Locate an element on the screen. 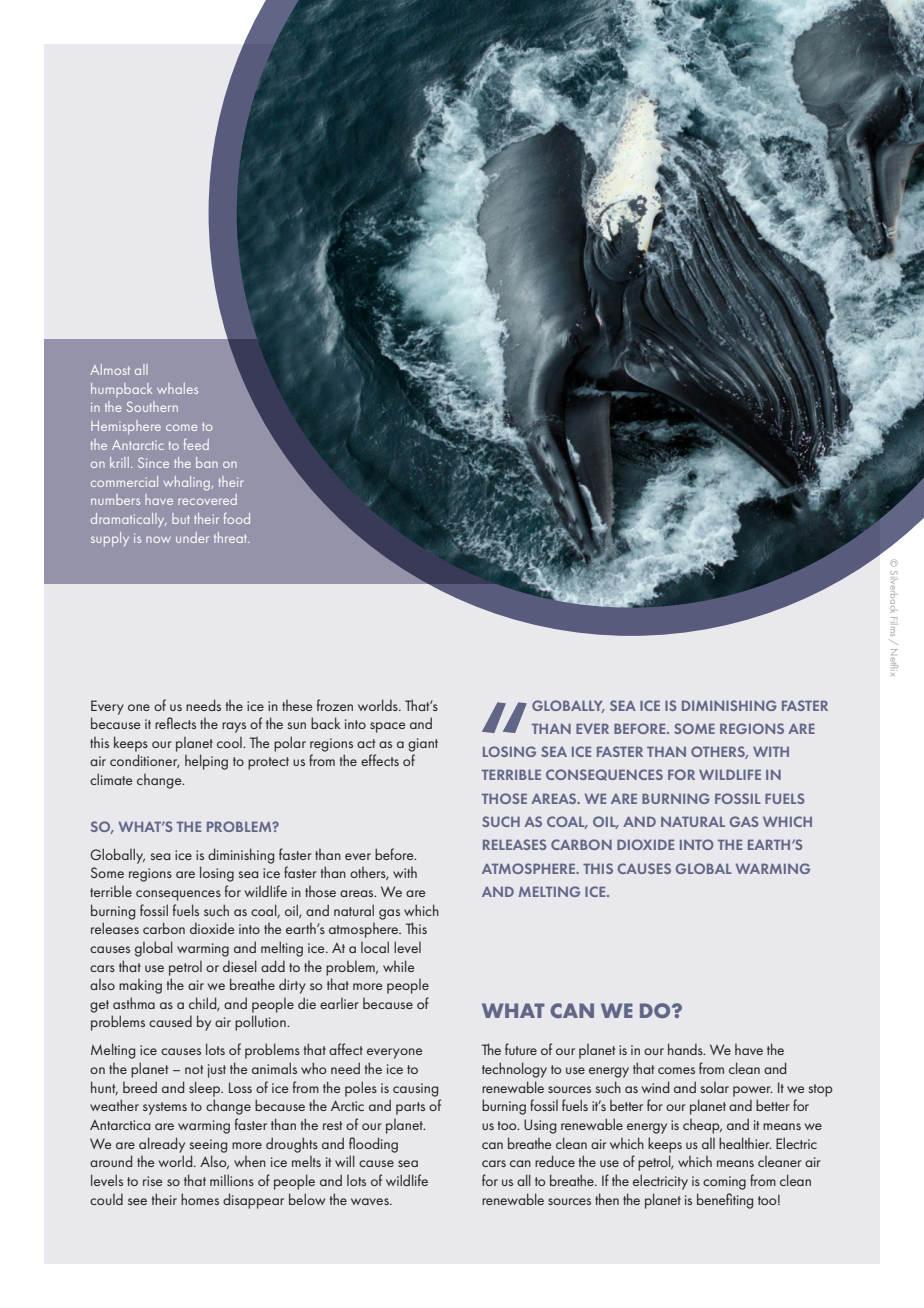 This screenshot has height=1308, width=924. frozen is located at coordinates (335, 705).
